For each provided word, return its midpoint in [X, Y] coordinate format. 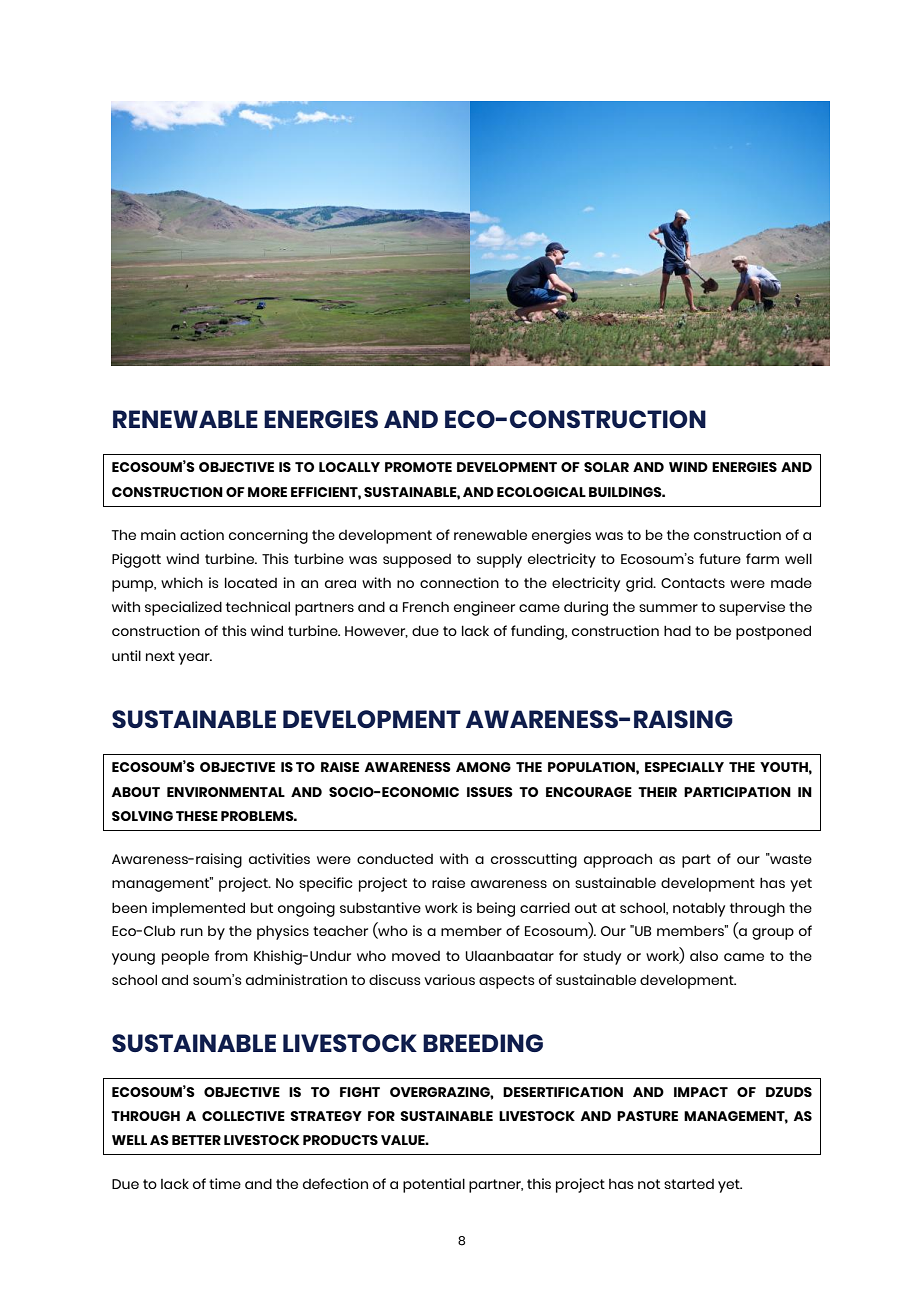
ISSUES [490, 792]
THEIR [657, 792]
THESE [197, 816]
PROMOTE [418, 467]
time [225, 1183]
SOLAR [606, 467]
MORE [267, 492]
